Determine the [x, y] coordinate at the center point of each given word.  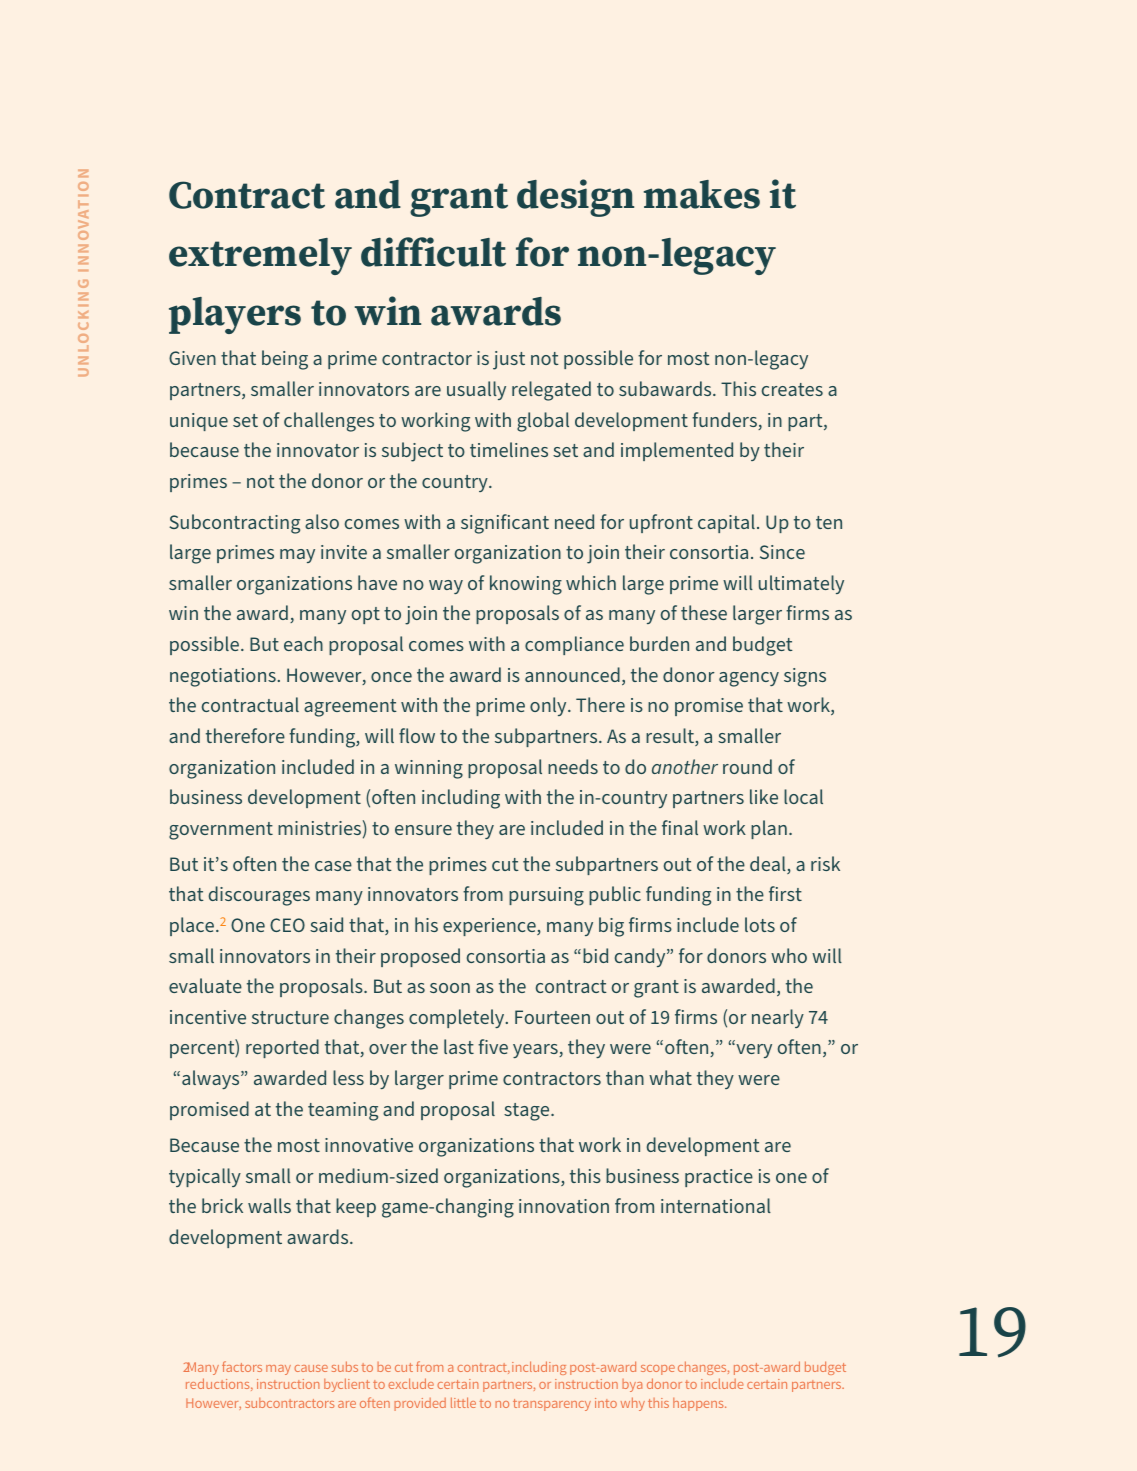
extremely [260, 256]
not [261, 481]
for [542, 252]
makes [702, 194]
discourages [259, 896]
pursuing [546, 896]
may [278, 1370]
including [539, 1368]
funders [725, 421]
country [456, 483]
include [722, 1383]
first [785, 893]
